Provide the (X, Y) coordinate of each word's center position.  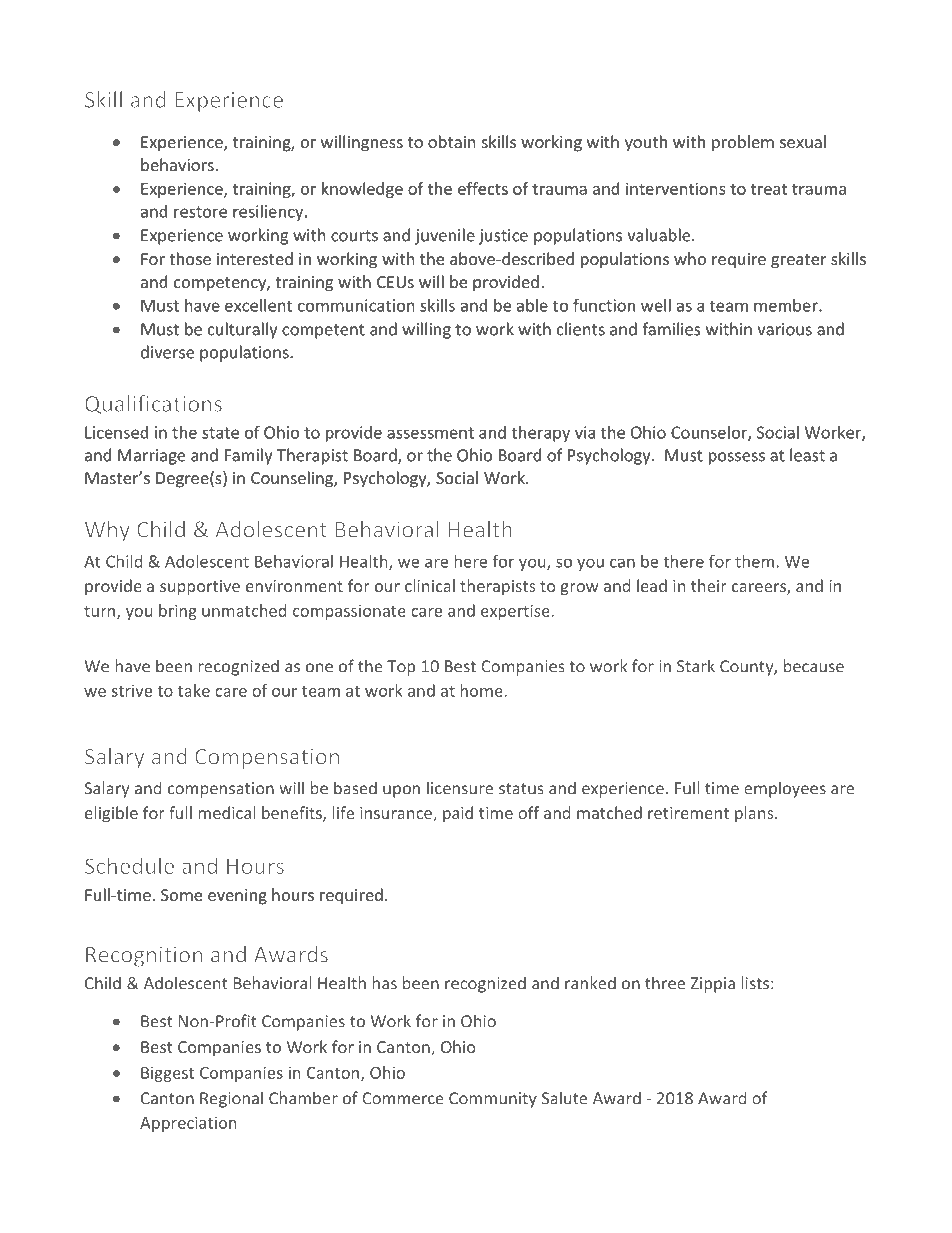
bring (178, 612)
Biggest (167, 1074)
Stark (696, 666)
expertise (516, 612)
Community (493, 1100)
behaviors (178, 164)
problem (743, 143)
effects (483, 188)
